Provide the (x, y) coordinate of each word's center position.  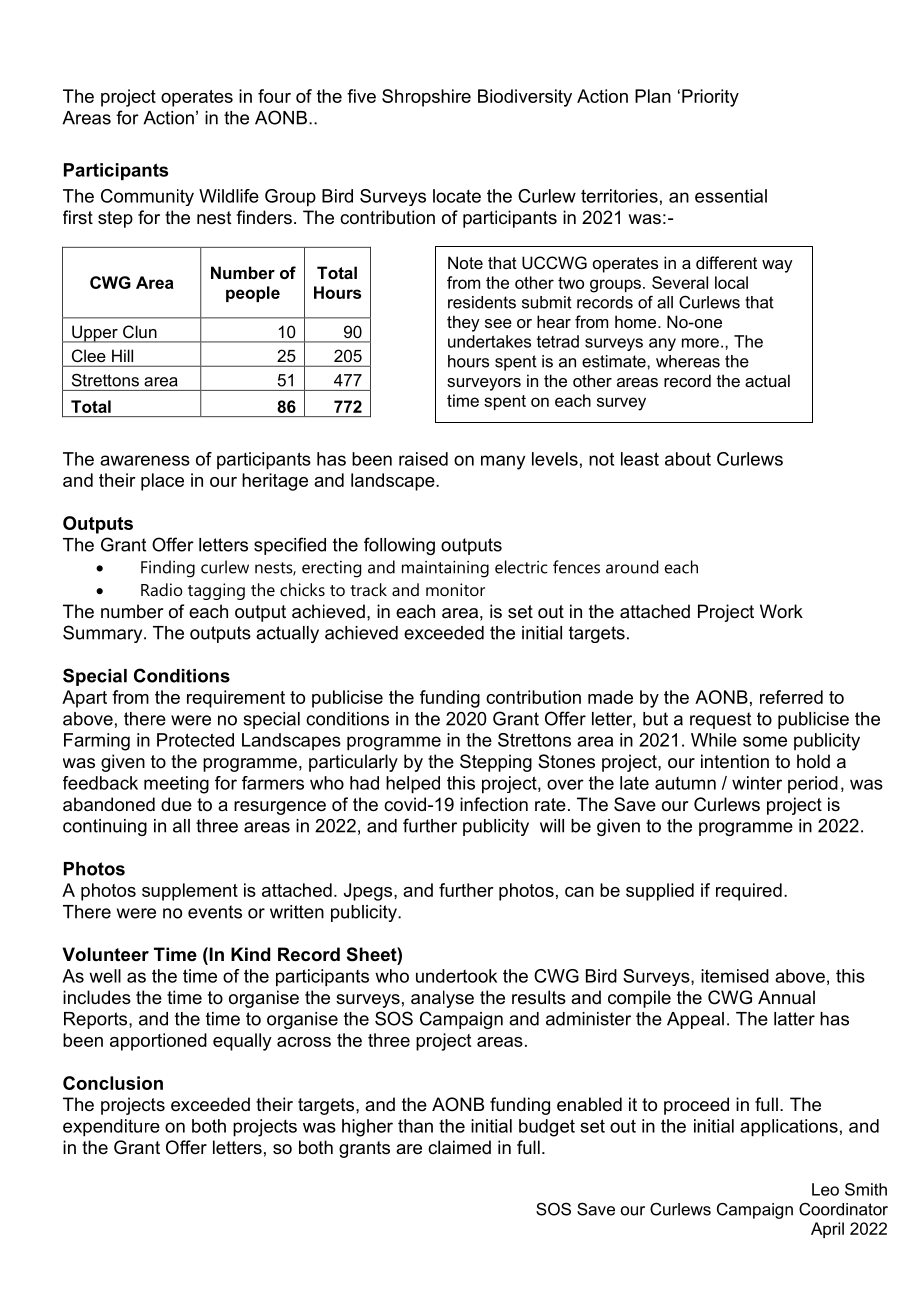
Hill (122, 356)
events (215, 912)
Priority (710, 98)
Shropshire (426, 98)
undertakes (489, 341)
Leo (825, 1189)
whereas (688, 361)
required (749, 892)
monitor (455, 589)
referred (791, 697)
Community (147, 197)
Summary (104, 634)
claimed (459, 1147)
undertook (456, 976)
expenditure (111, 1128)
